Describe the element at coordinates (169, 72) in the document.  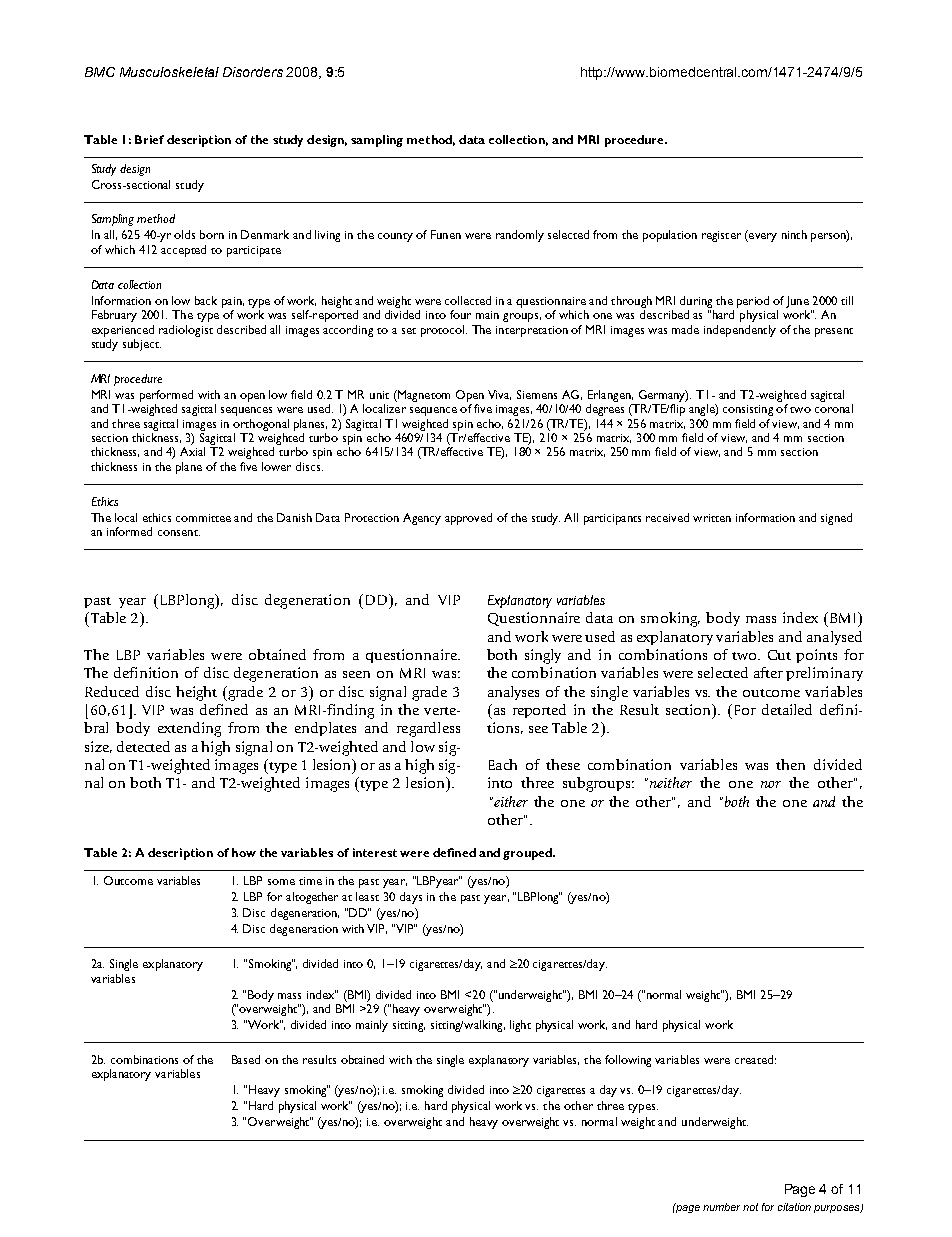
I see `Musculoskeletal` at that location.
